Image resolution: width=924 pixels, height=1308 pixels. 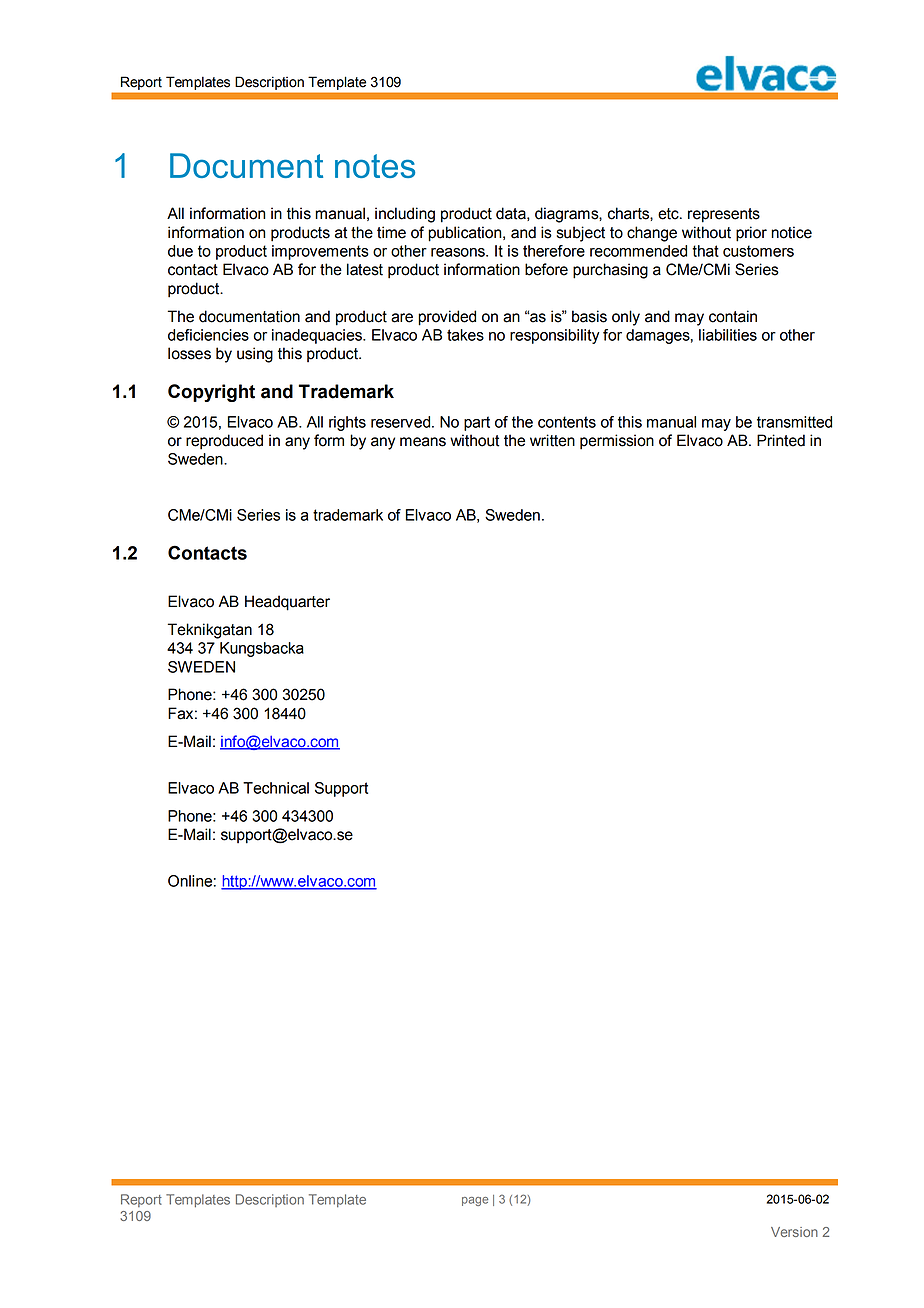 What do you see at coordinates (724, 215) in the screenshot?
I see `represents` at bounding box center [724, 215].
